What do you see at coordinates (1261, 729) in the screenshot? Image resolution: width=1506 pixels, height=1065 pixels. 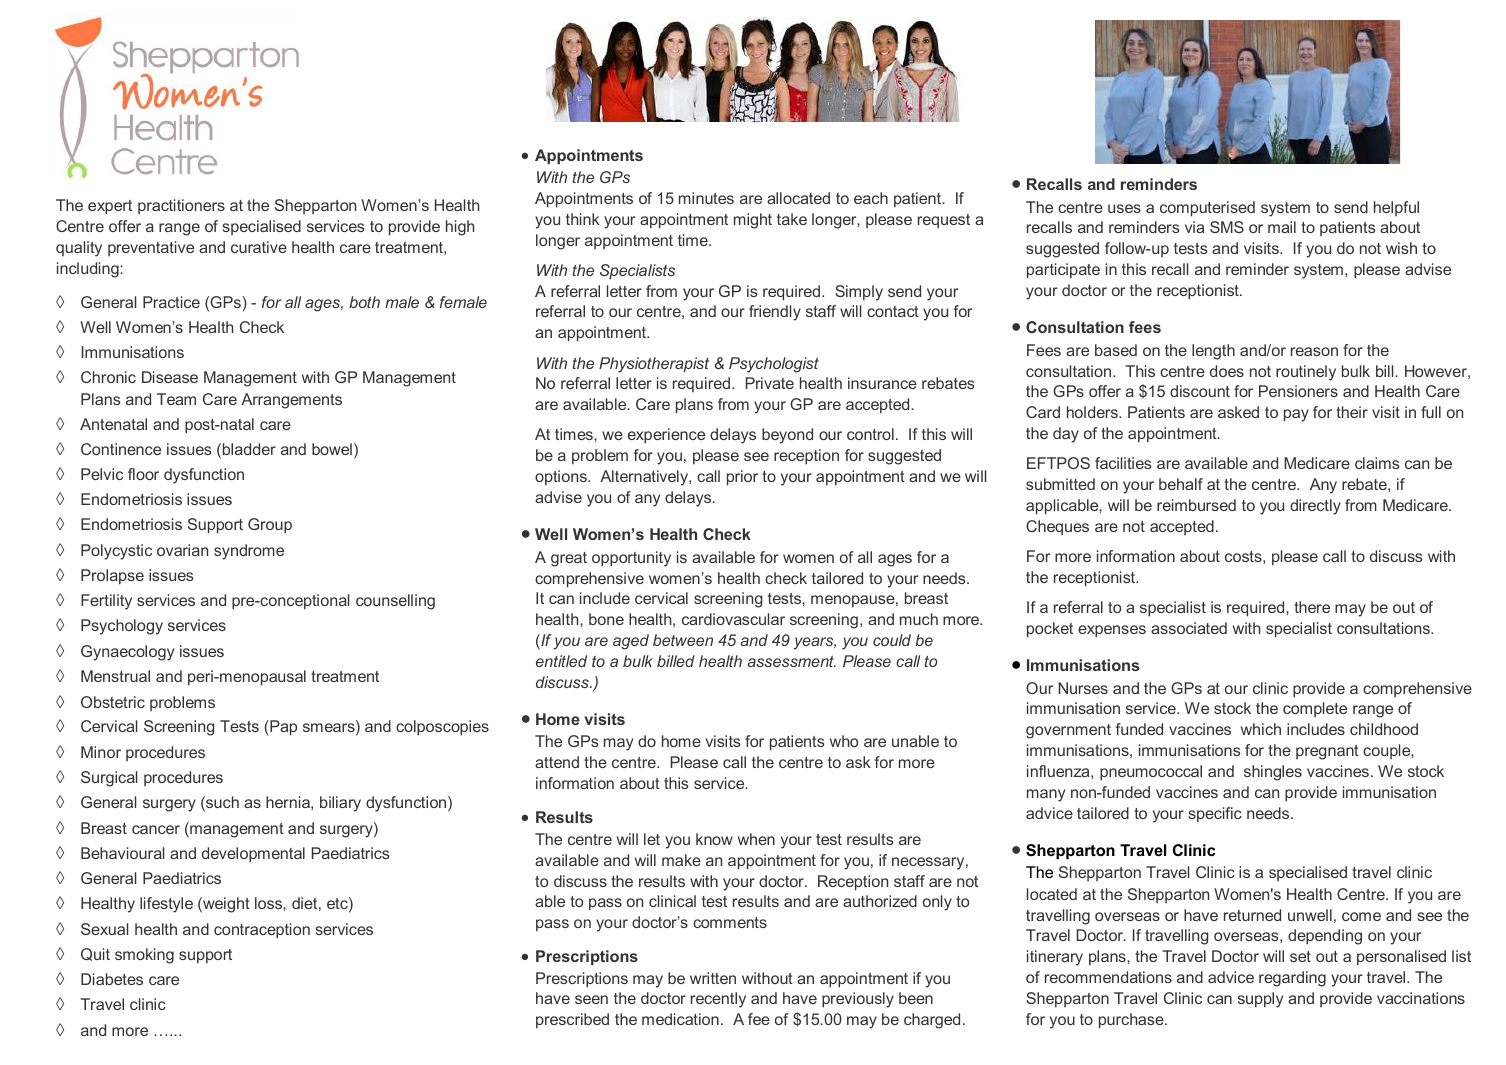 I see `which` at bounding box center [1261, 729].
